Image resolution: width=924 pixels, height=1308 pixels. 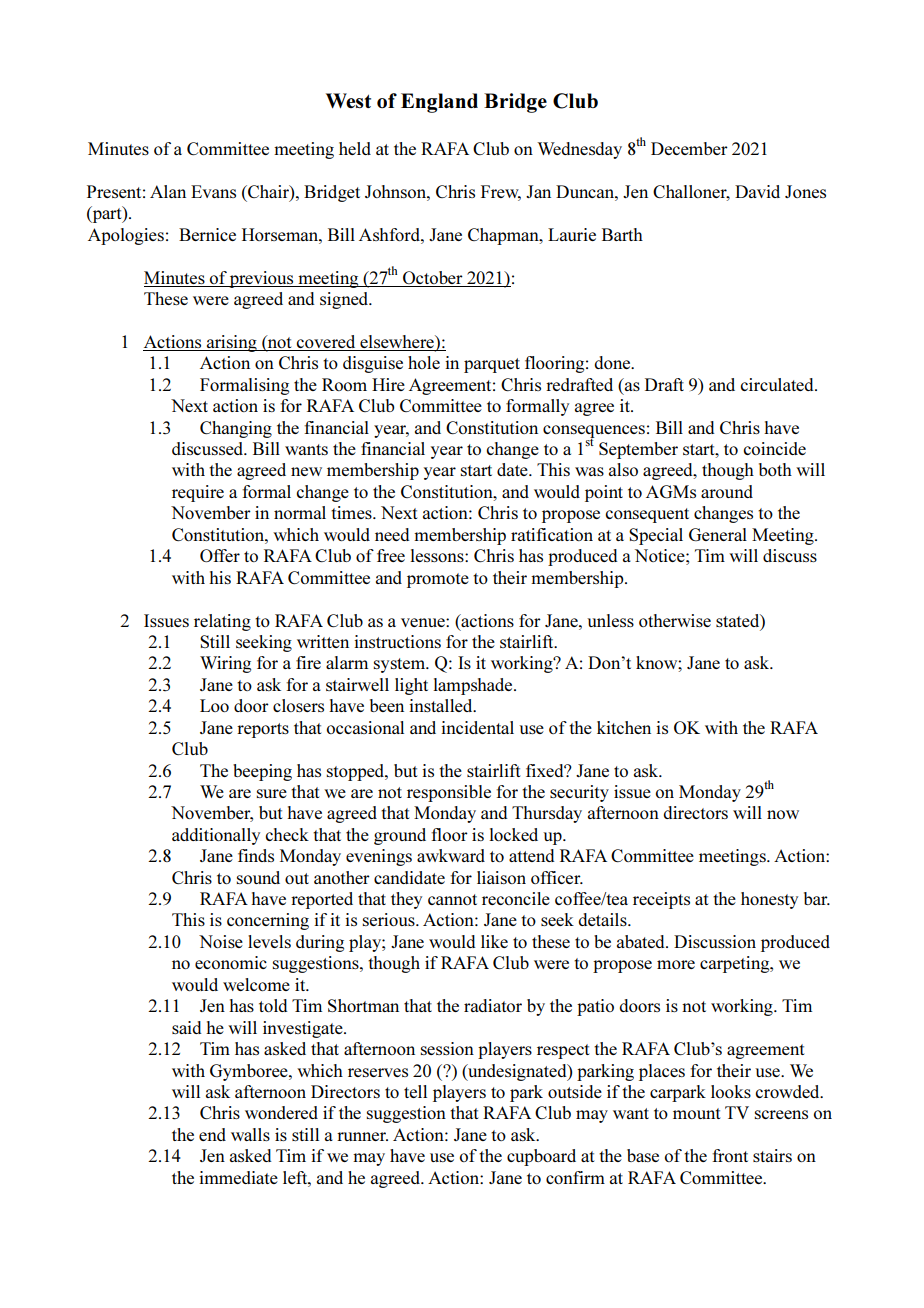 I want to click on tell, so click(x=415, y=1091).
